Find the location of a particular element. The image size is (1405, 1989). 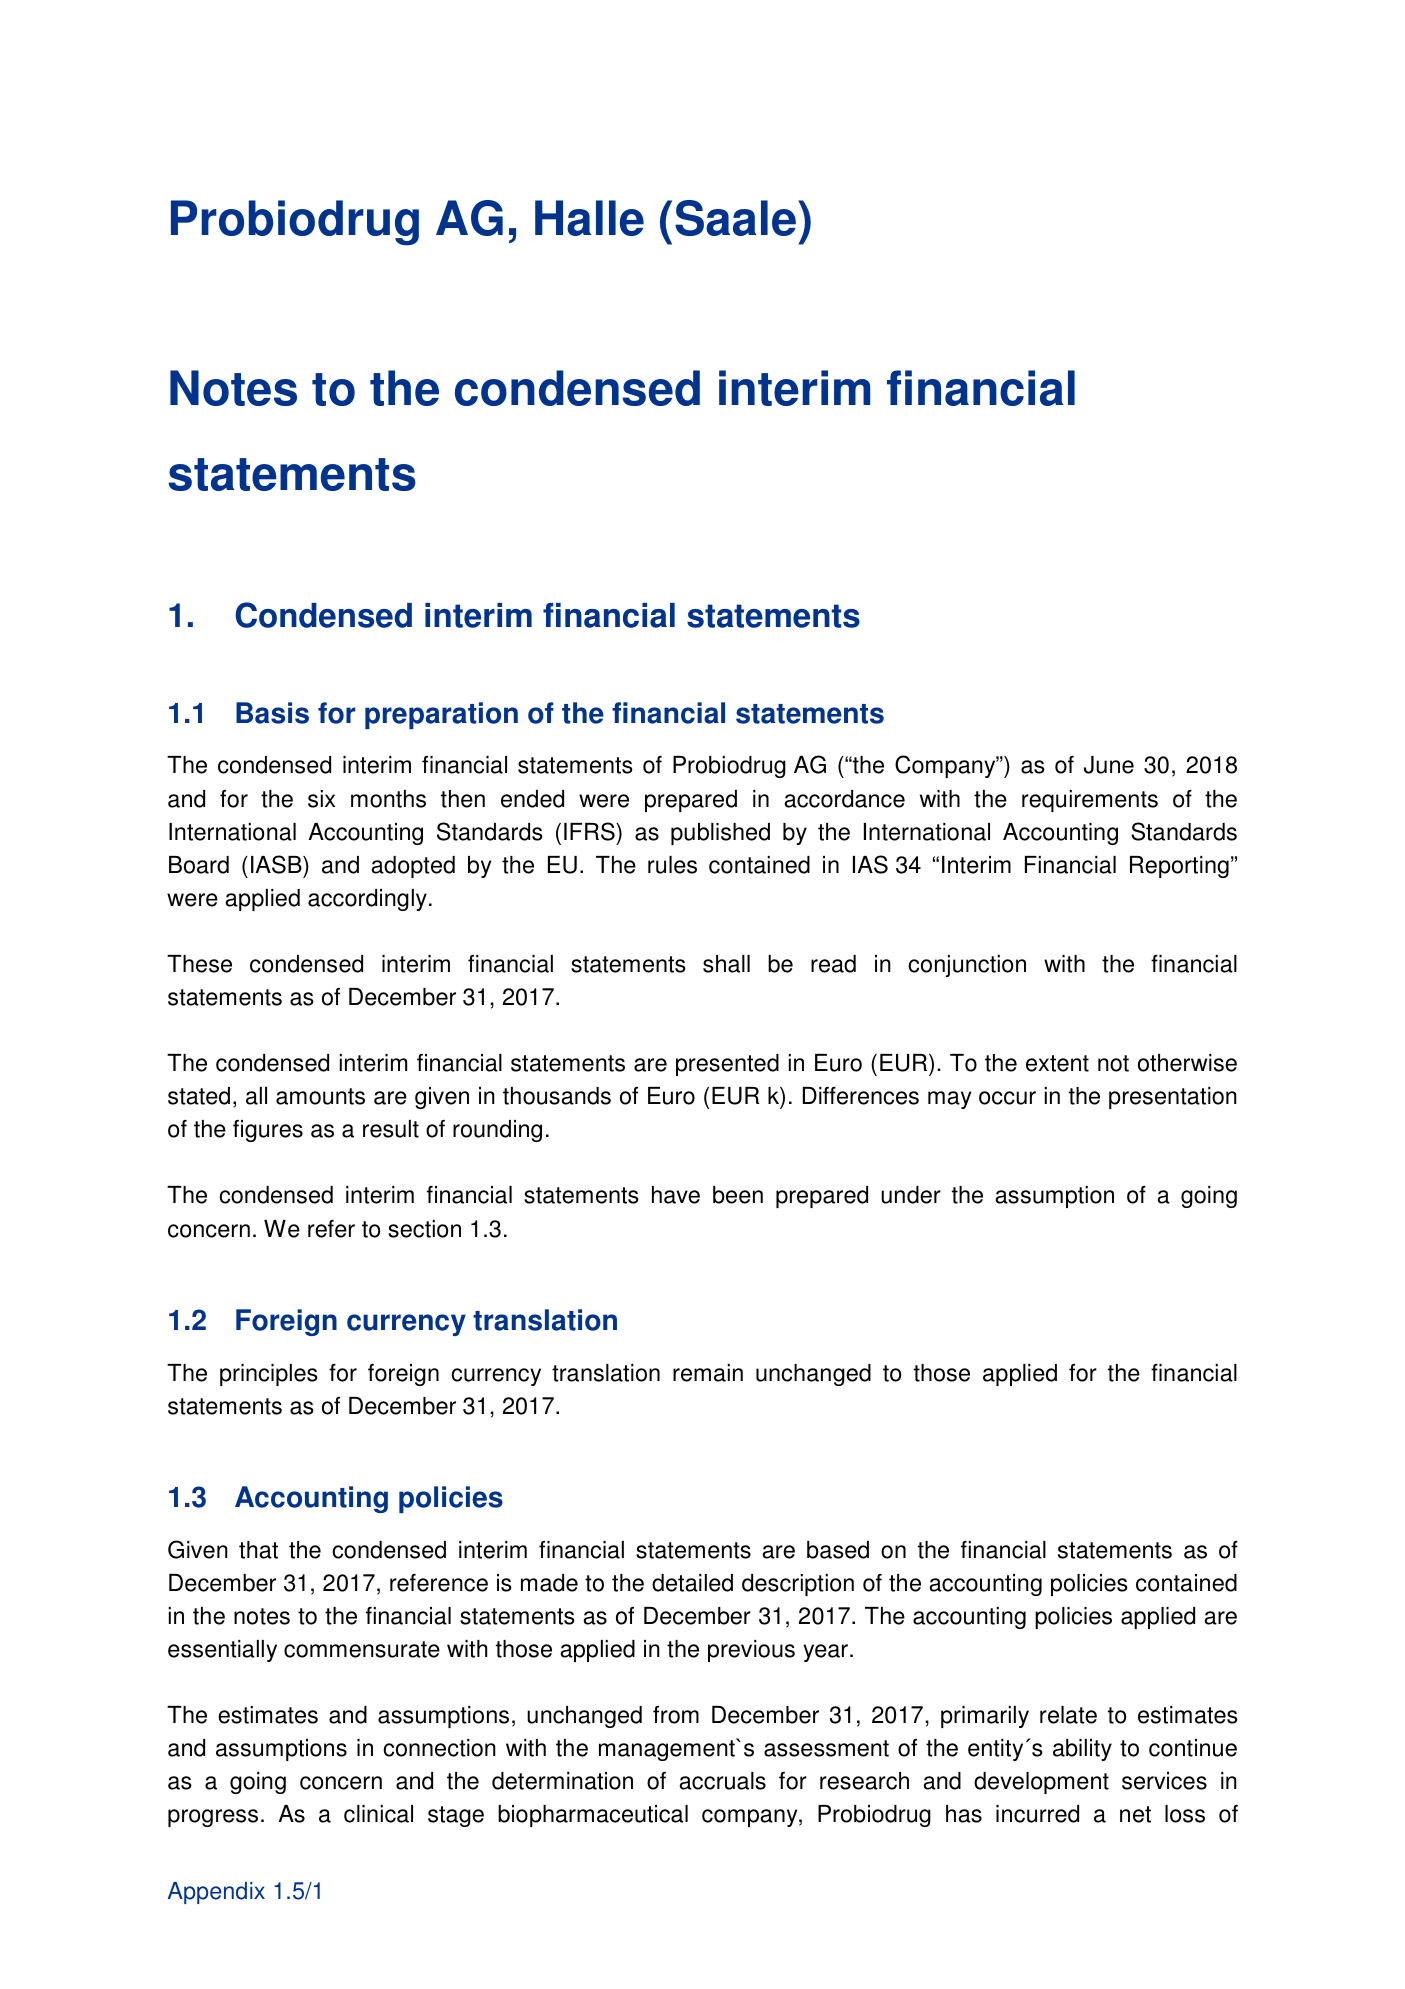

Halle is located at coordinates (589, 218).
